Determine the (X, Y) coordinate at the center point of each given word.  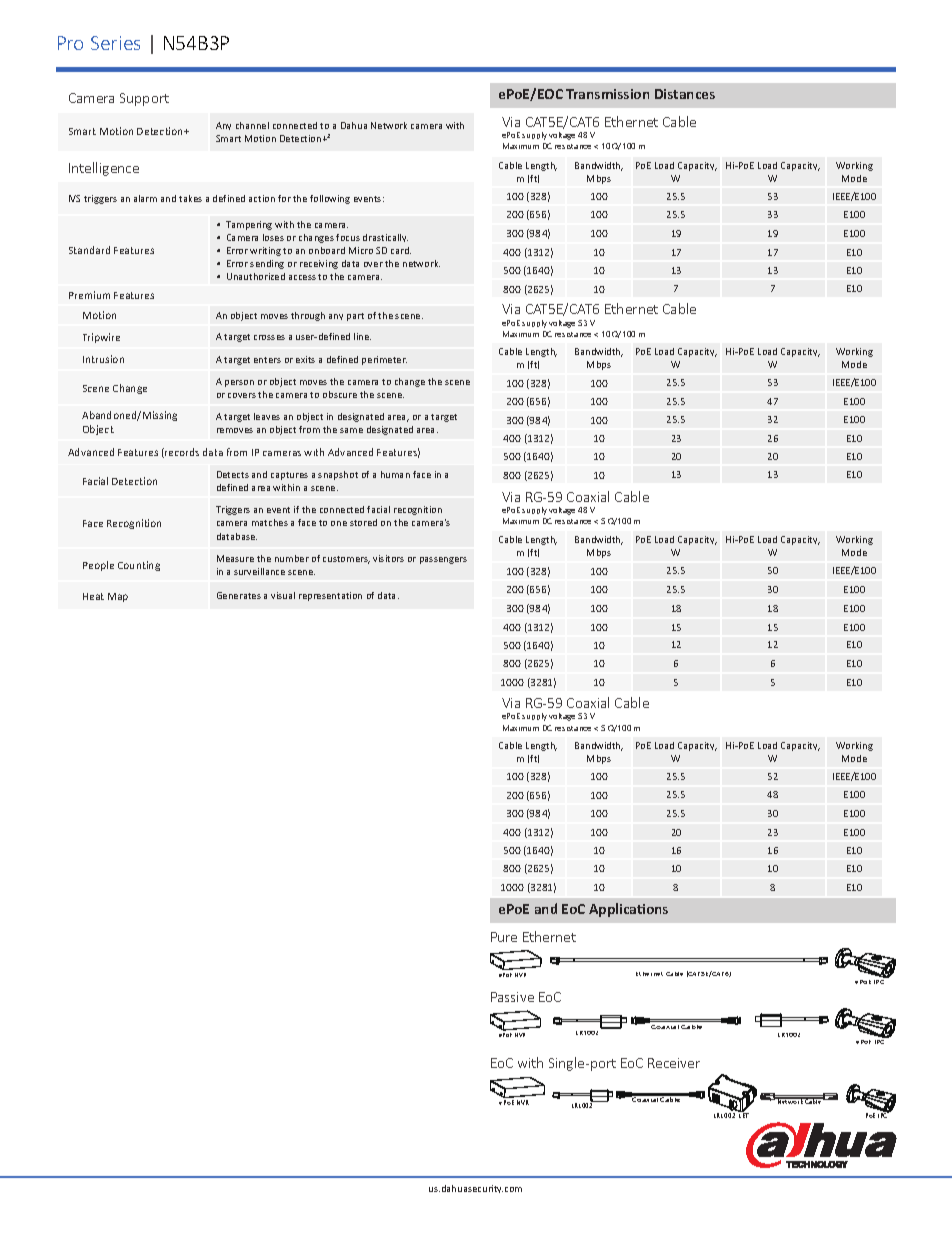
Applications (628, 910)
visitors (388, 558)
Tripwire (101, 338)
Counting (139, 566)
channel (252, 125)
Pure (504, 937)
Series (115, 43)
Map (118, 597)
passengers (443, 560)
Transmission (607, 94)
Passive (512, 997)
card (401, 250)
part (355, 317)
